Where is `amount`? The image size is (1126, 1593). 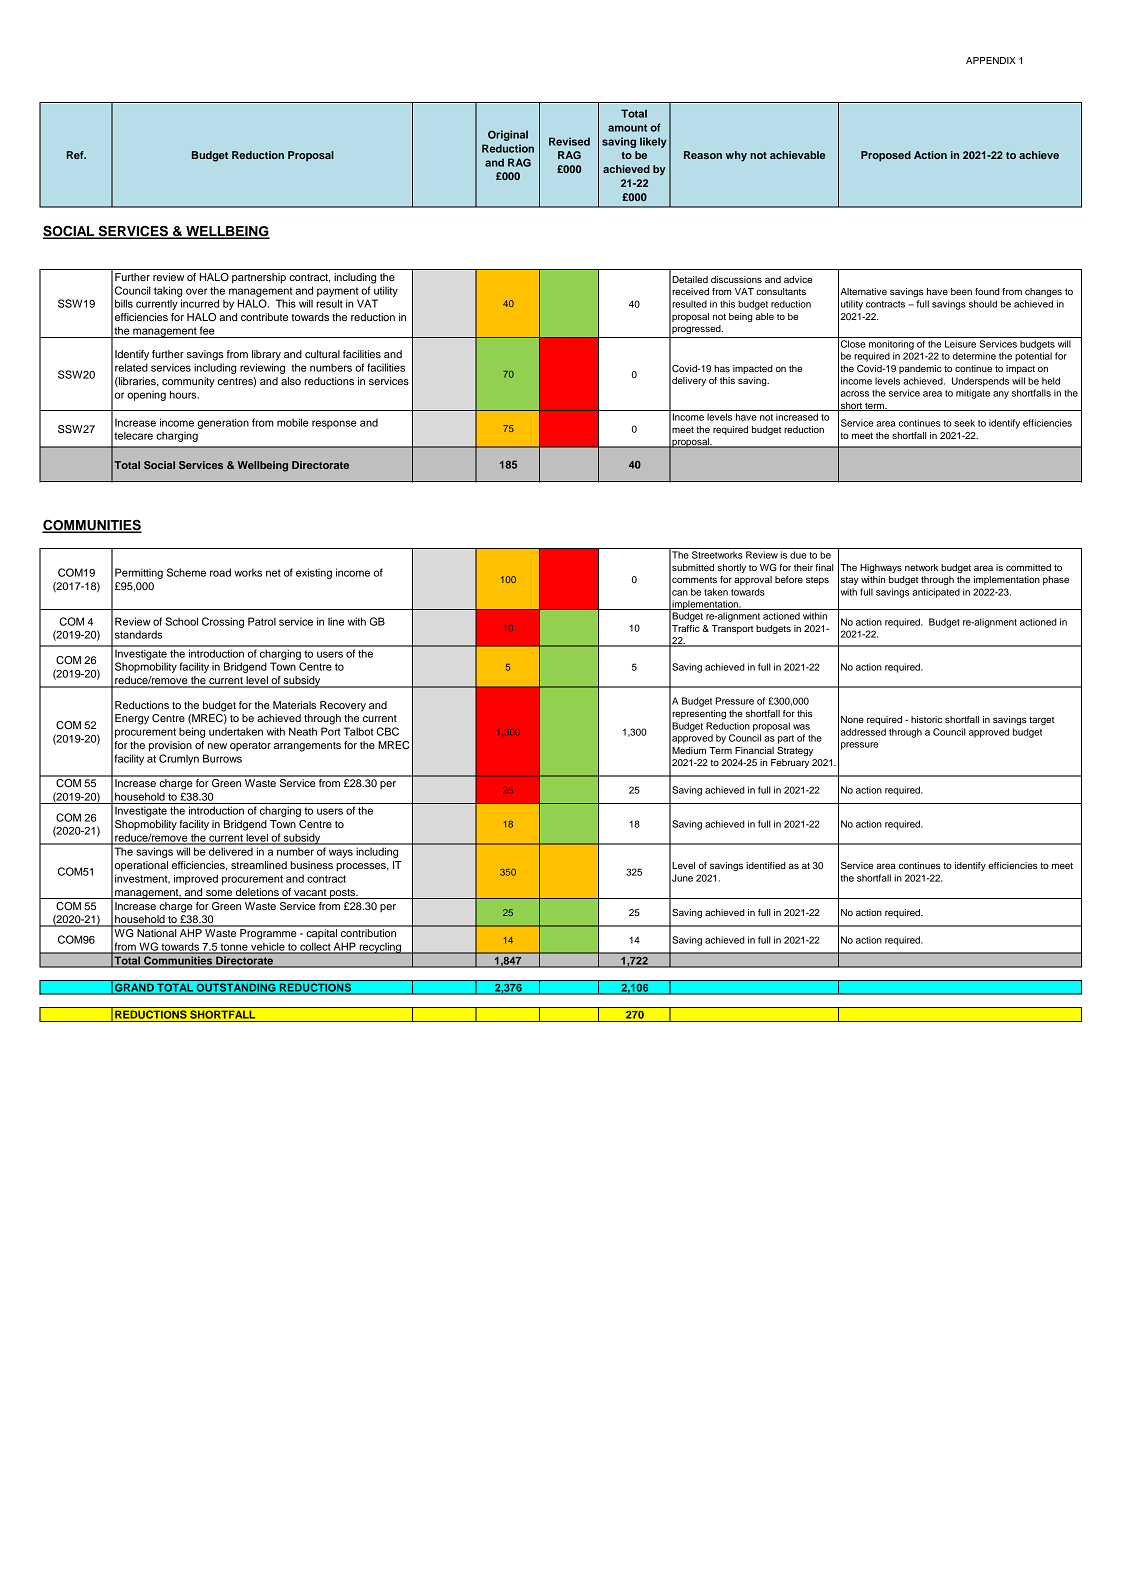 amount is located at coordinates (627, 128).
